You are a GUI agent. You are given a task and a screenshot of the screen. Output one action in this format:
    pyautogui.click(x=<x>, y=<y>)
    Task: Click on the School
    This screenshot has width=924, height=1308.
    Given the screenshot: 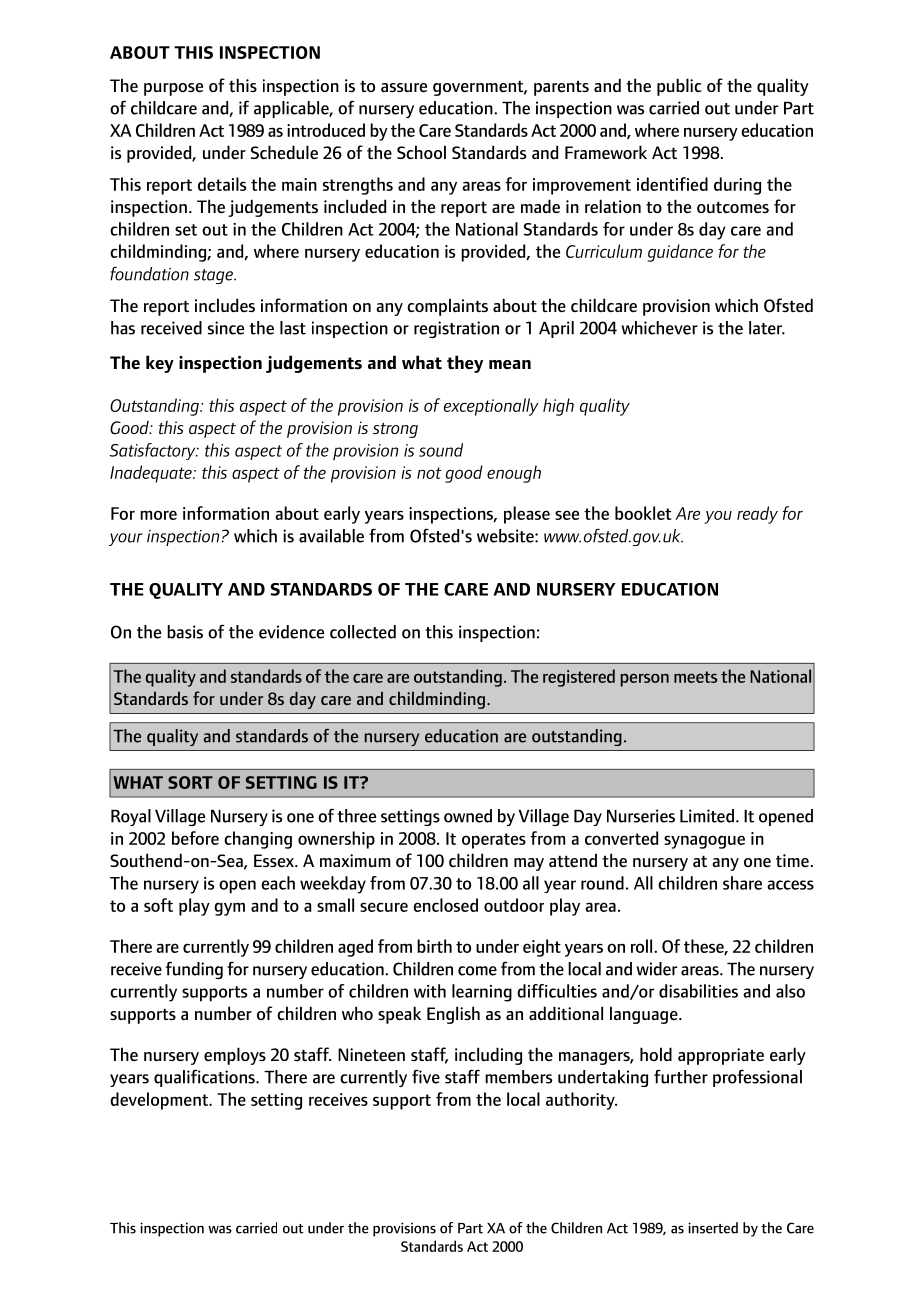 What is the action you would take?
    pyautogui.click(x=421, y=152)
